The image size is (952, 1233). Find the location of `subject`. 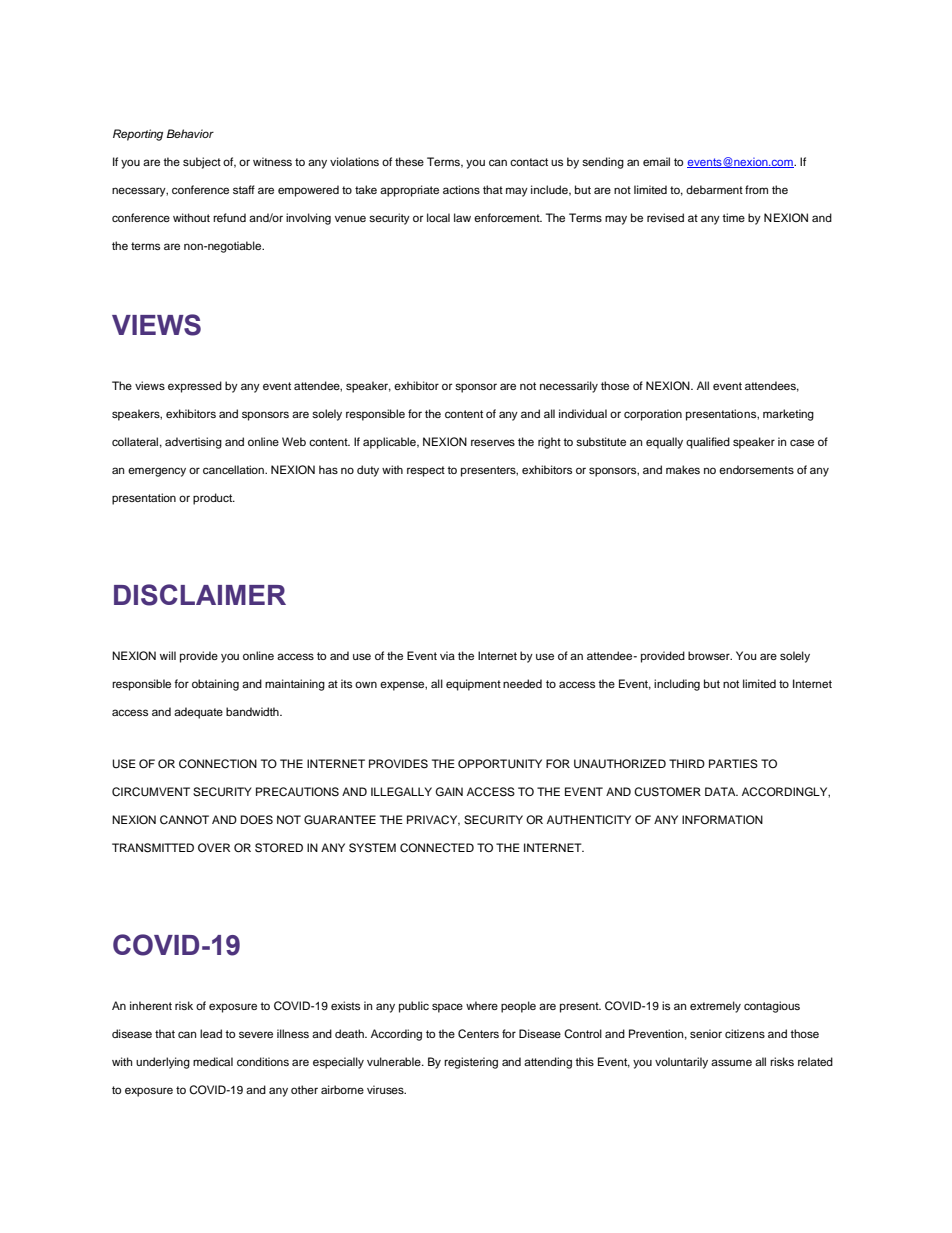

subject is located at coordinates (202, 163).
